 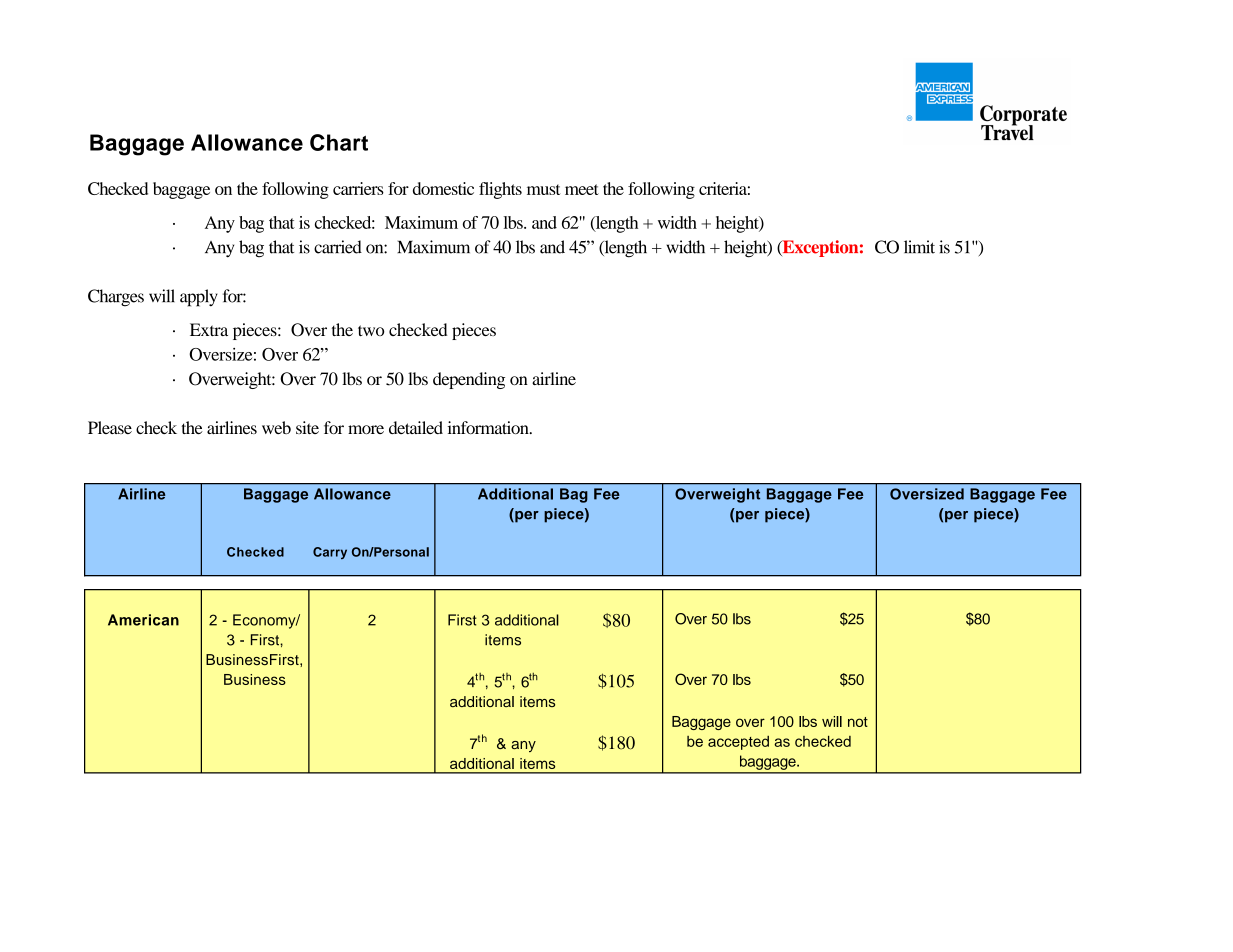 What do you see at coordinates (469, 380) in the document?
I see `depending` at bounding box center [469, 380].
